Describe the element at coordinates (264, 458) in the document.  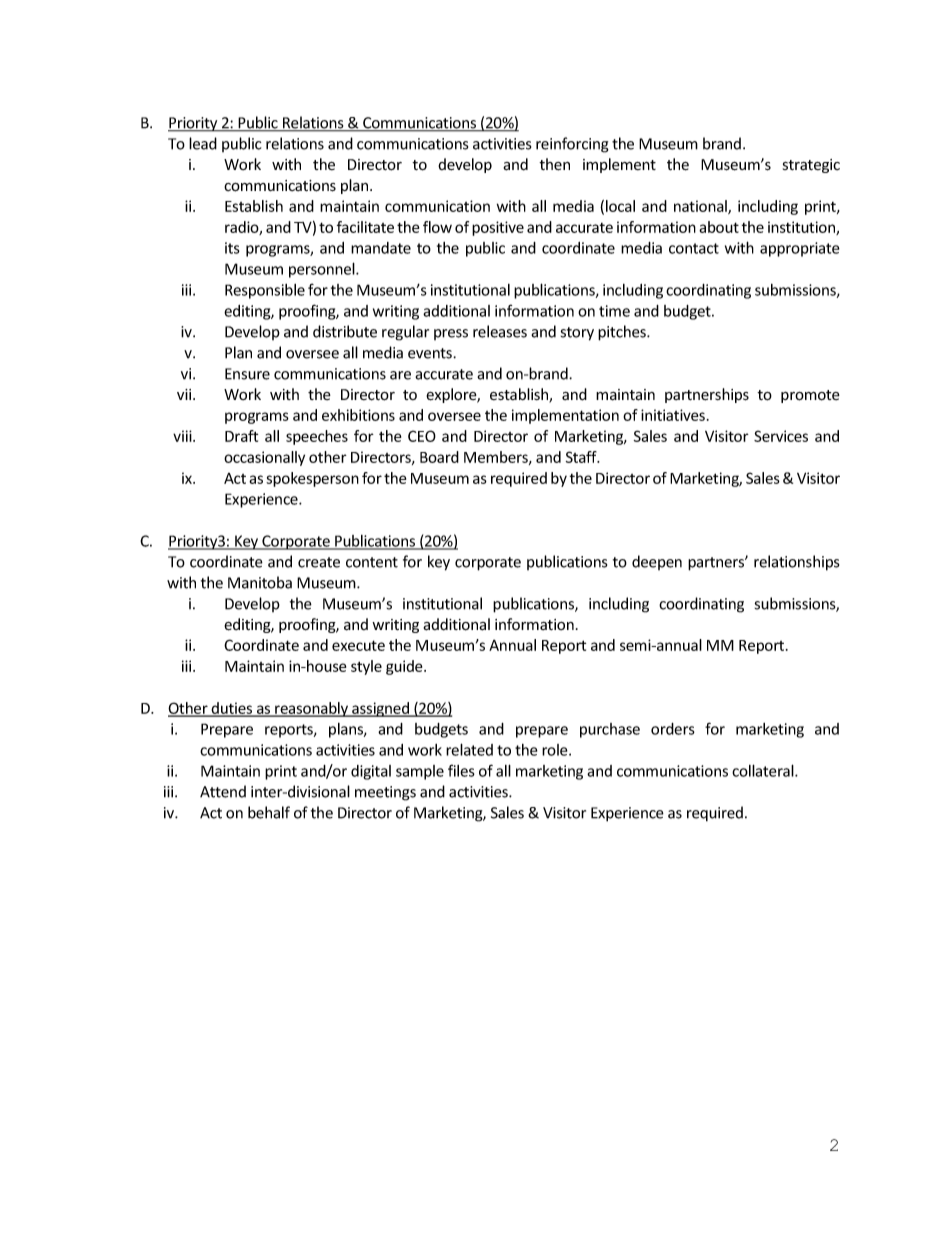
I see `occasionally` at that location.
